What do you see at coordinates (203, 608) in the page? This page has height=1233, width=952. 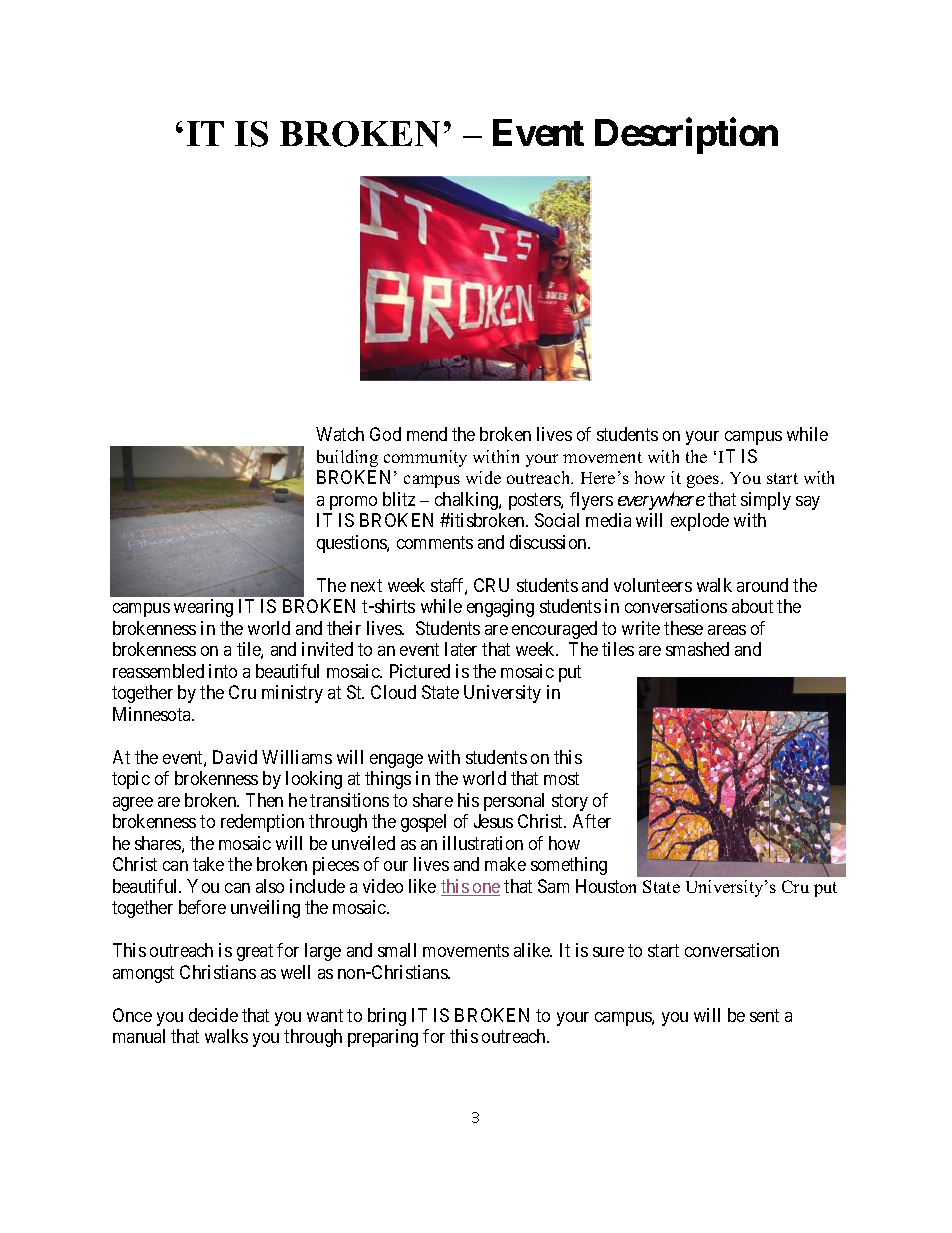 I see `wearing` at bounding box center [203, 608].
